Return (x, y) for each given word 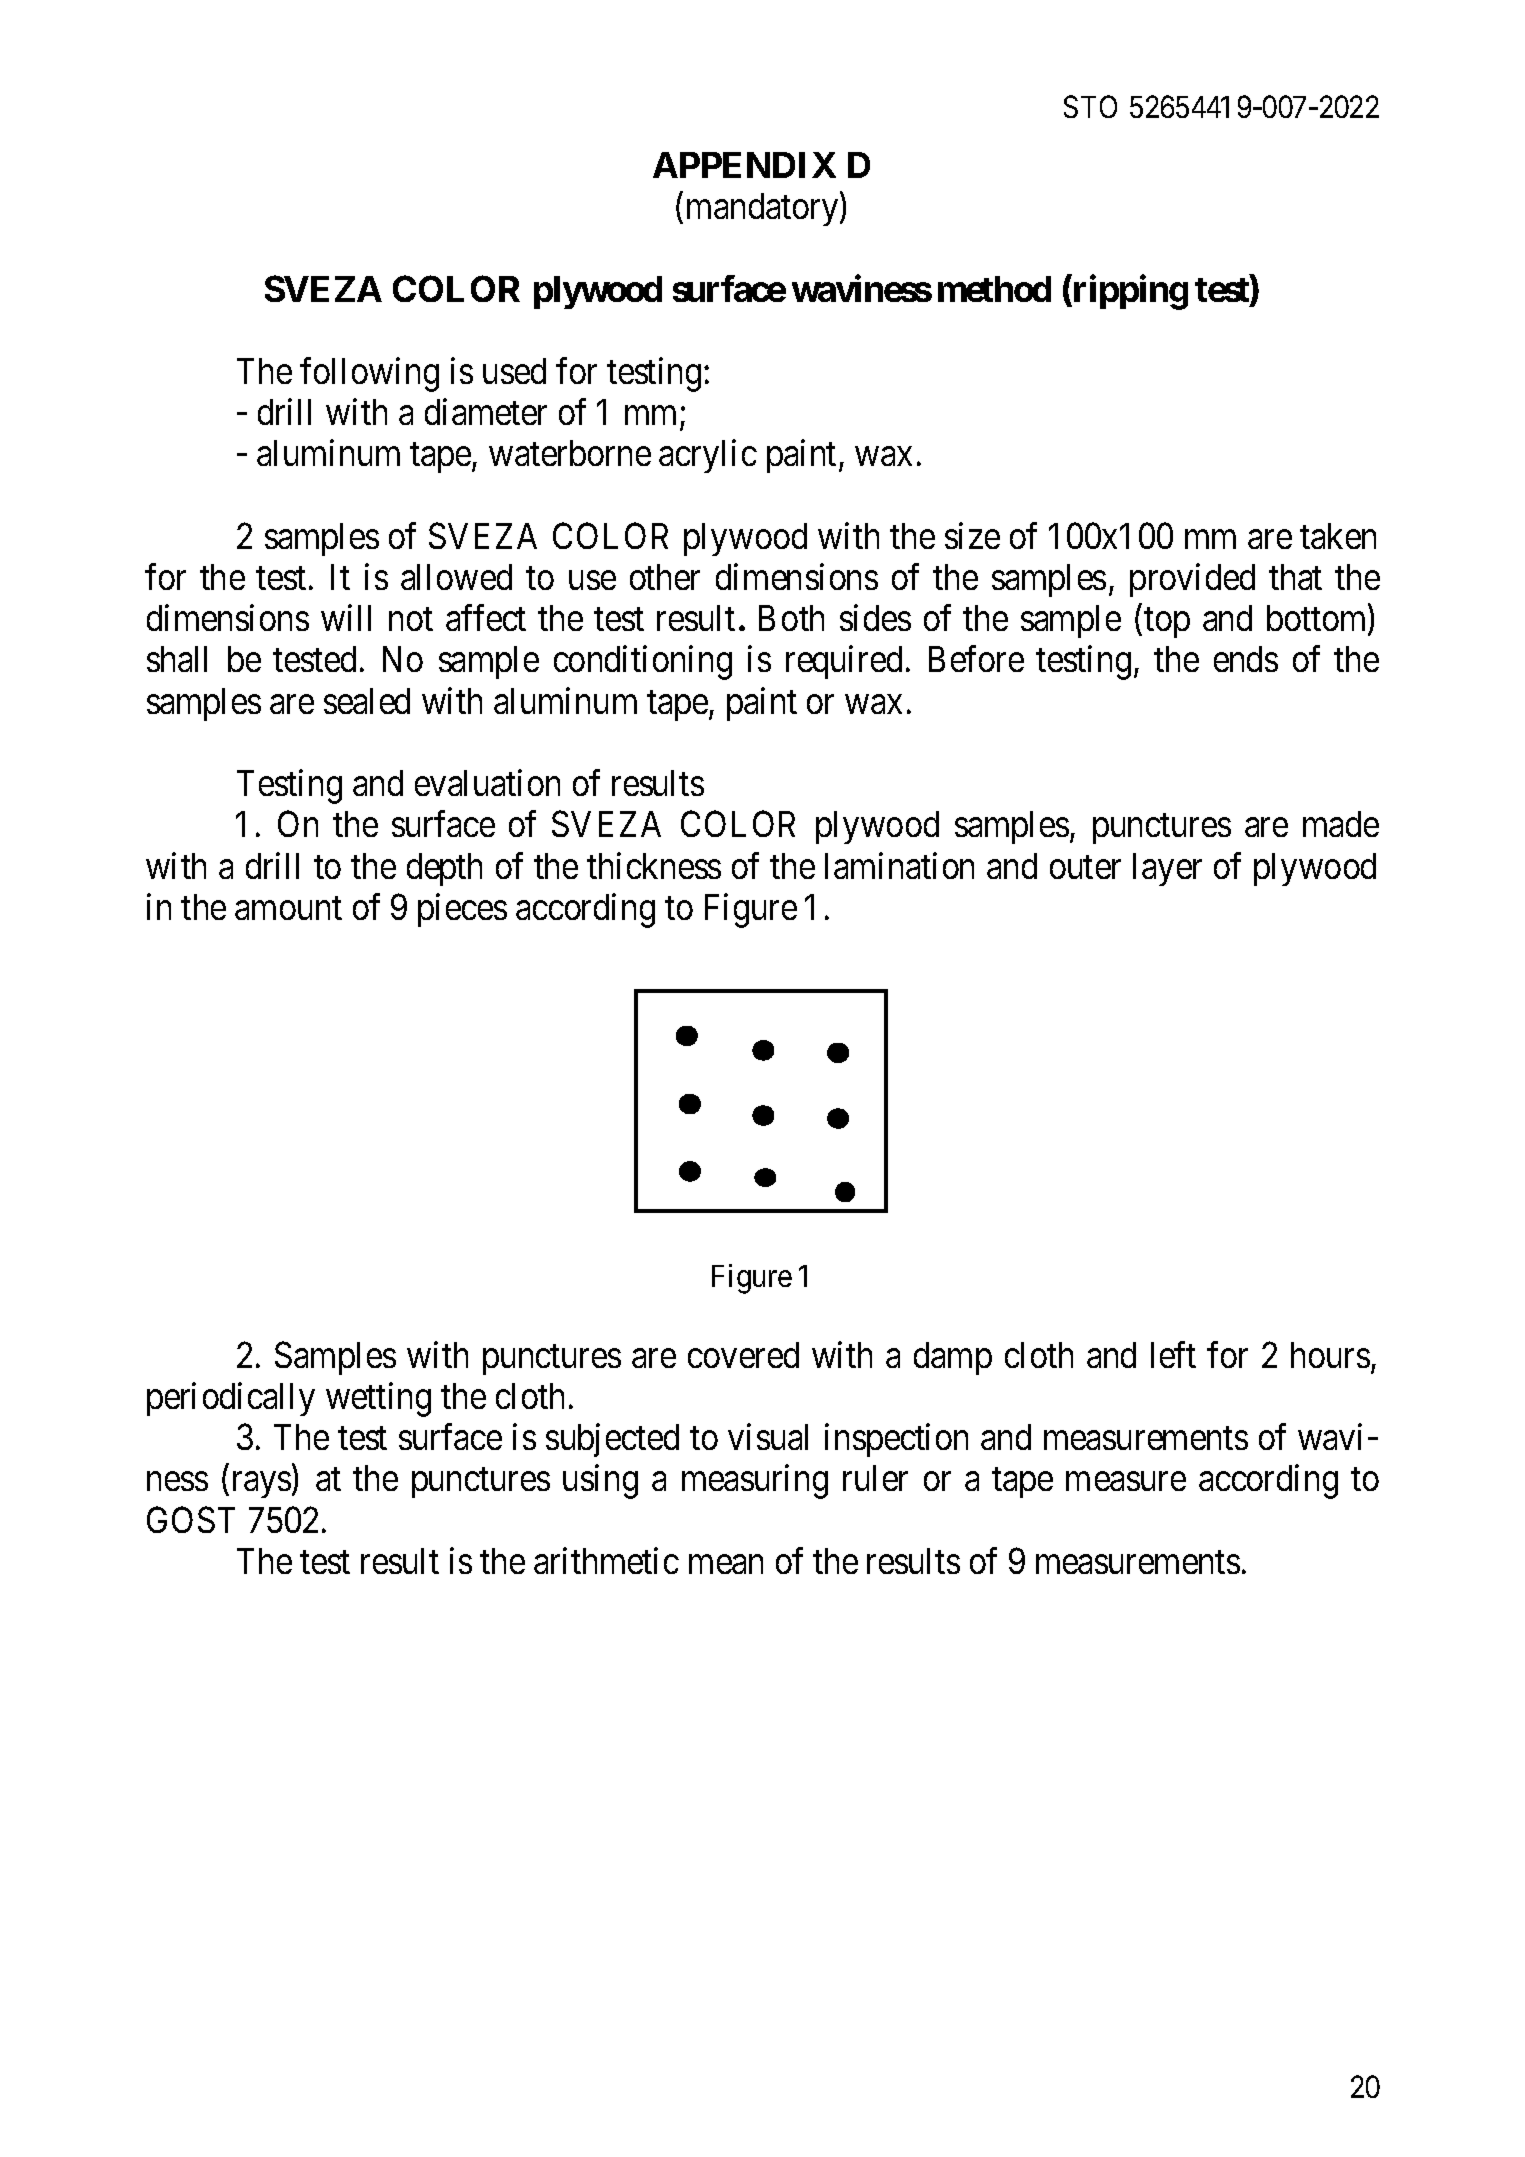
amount (288, 908)
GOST (191, 1519)
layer (1167, 869)
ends (1246, 659)
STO (1090, 106)
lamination (899, 865)
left (1173, 1354)
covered (743, 1355)
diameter (486, 411)
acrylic (708, 456)
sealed (367, 701)
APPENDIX (744, 165)
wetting (378, 1399)
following (369, 374)
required (844, 662)
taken (1338, 536)
